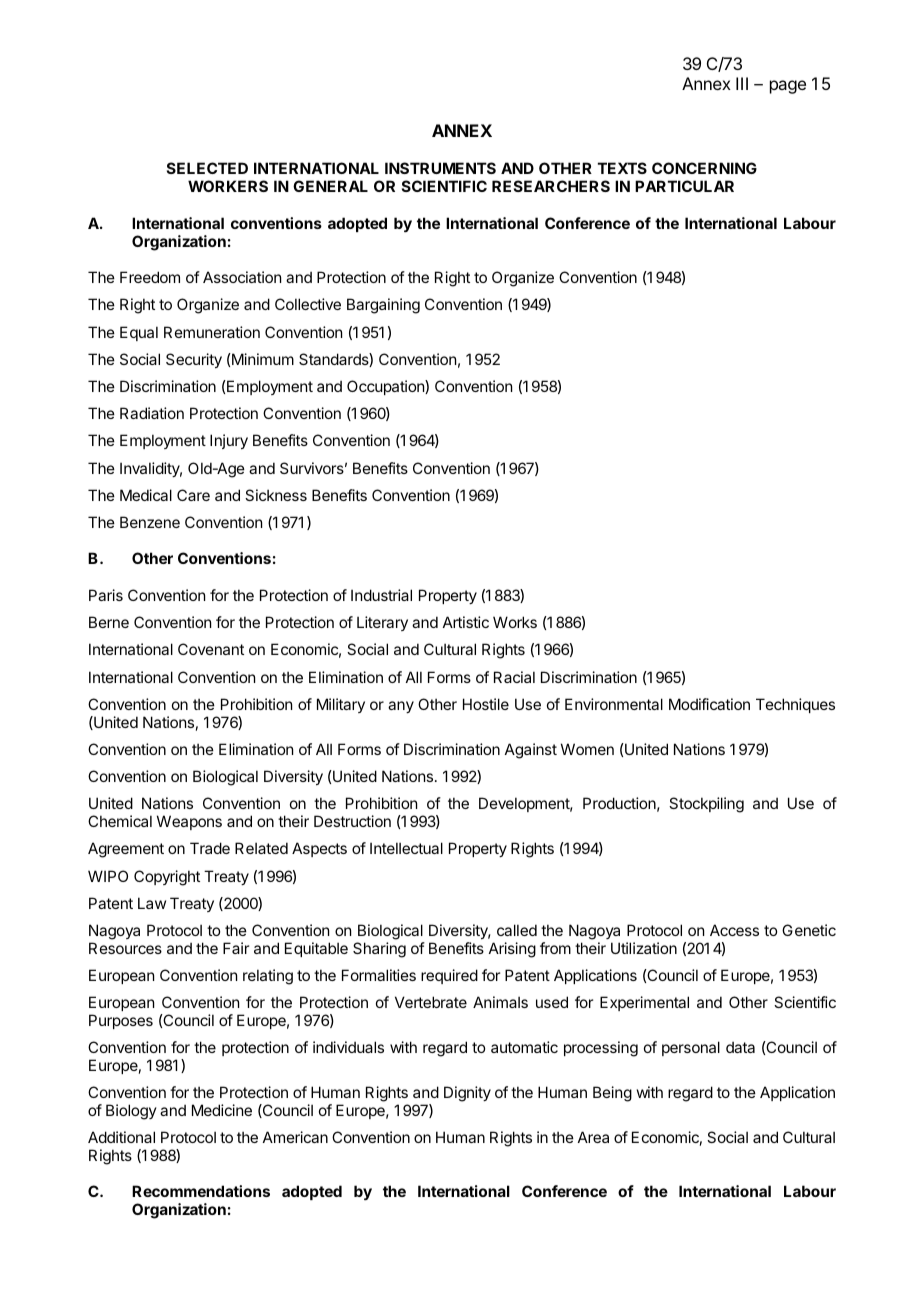 This image has height=1308, width=924. Describe the element at coordinates (201, 1191) in the image. I see `Recommendations` at that location.
